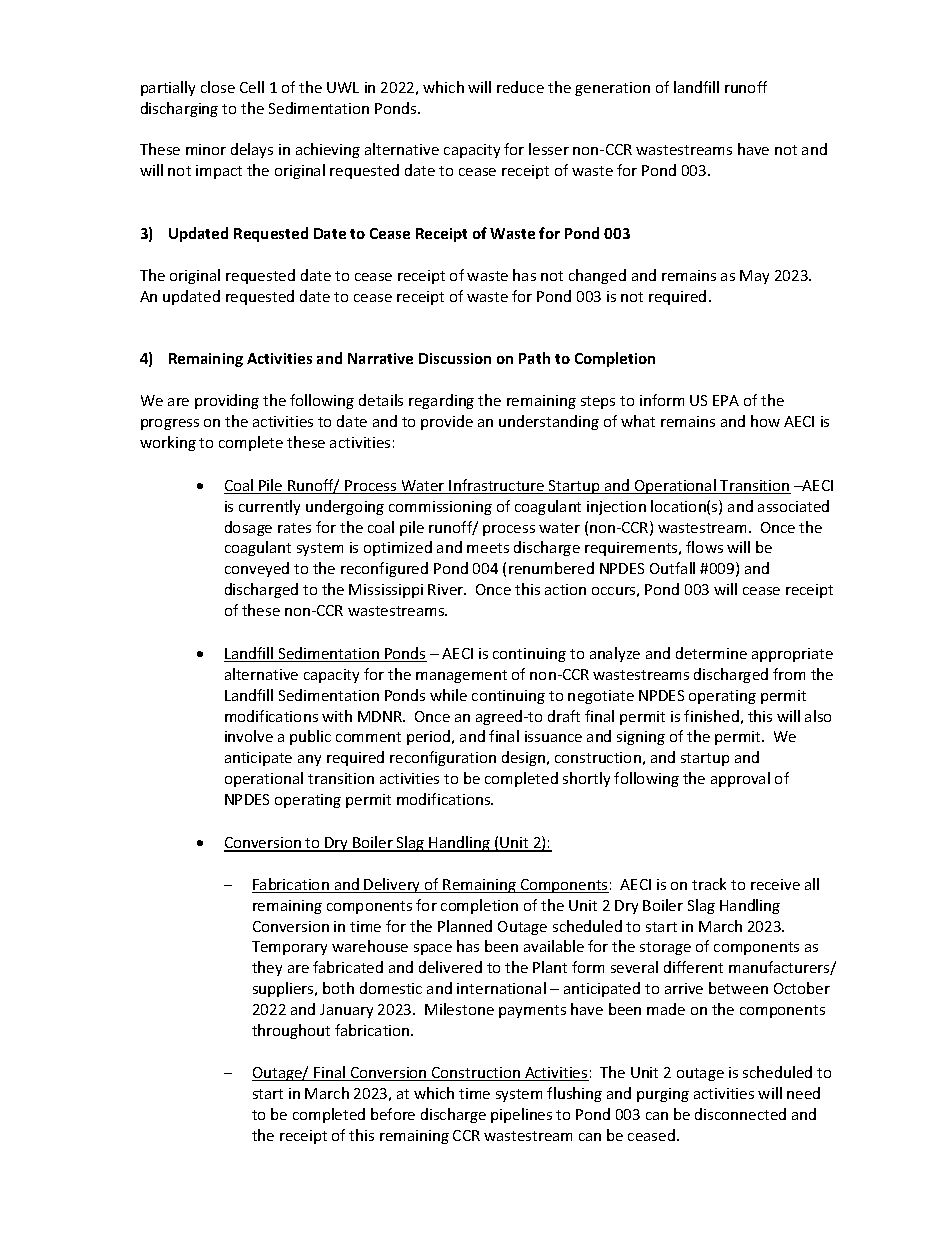  Describe the element at coordinates (291, 1031) in the screenshot. I see `throughout` at that location.
